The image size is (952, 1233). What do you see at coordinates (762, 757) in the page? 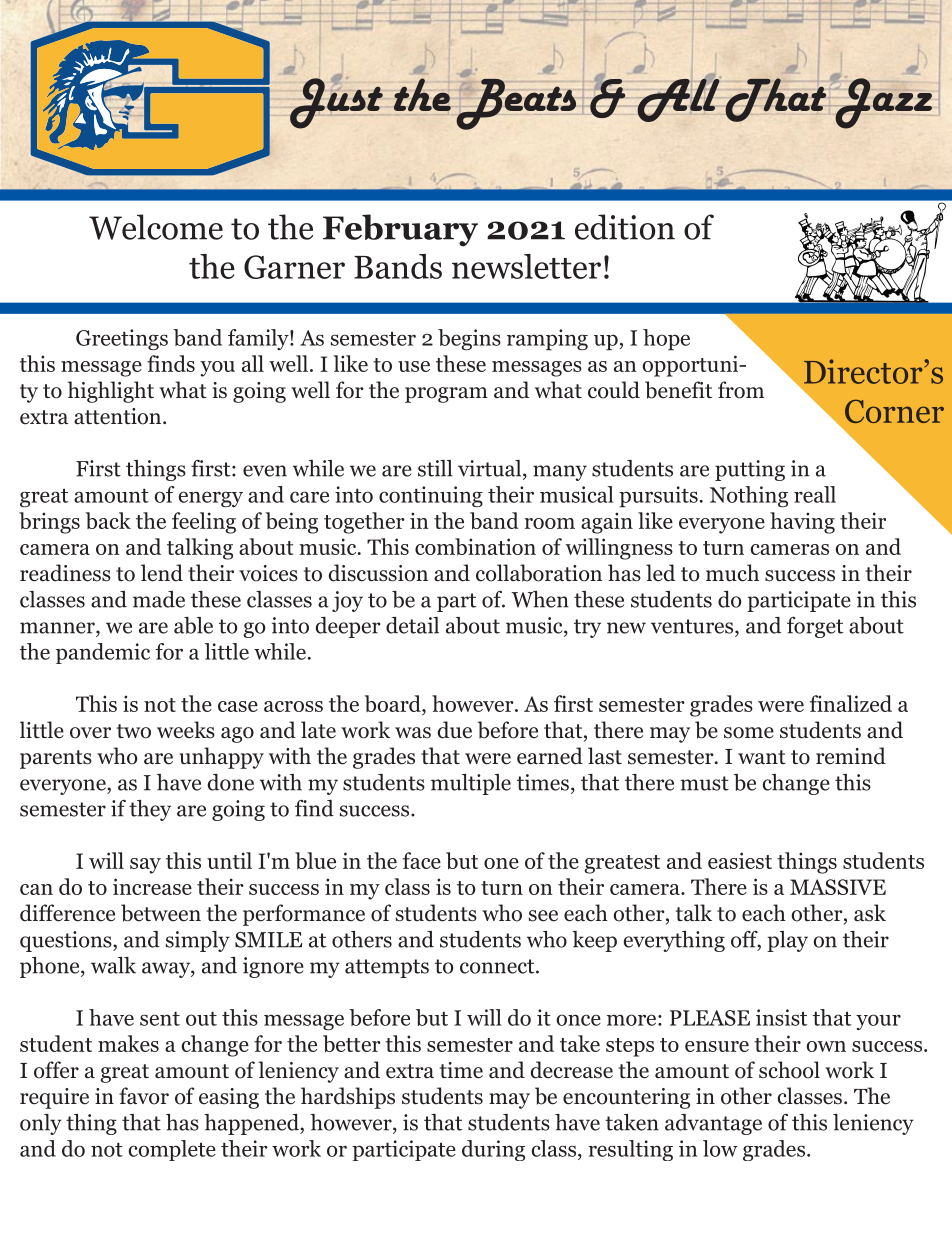
I see `want` at bounding box center [762, 757].
